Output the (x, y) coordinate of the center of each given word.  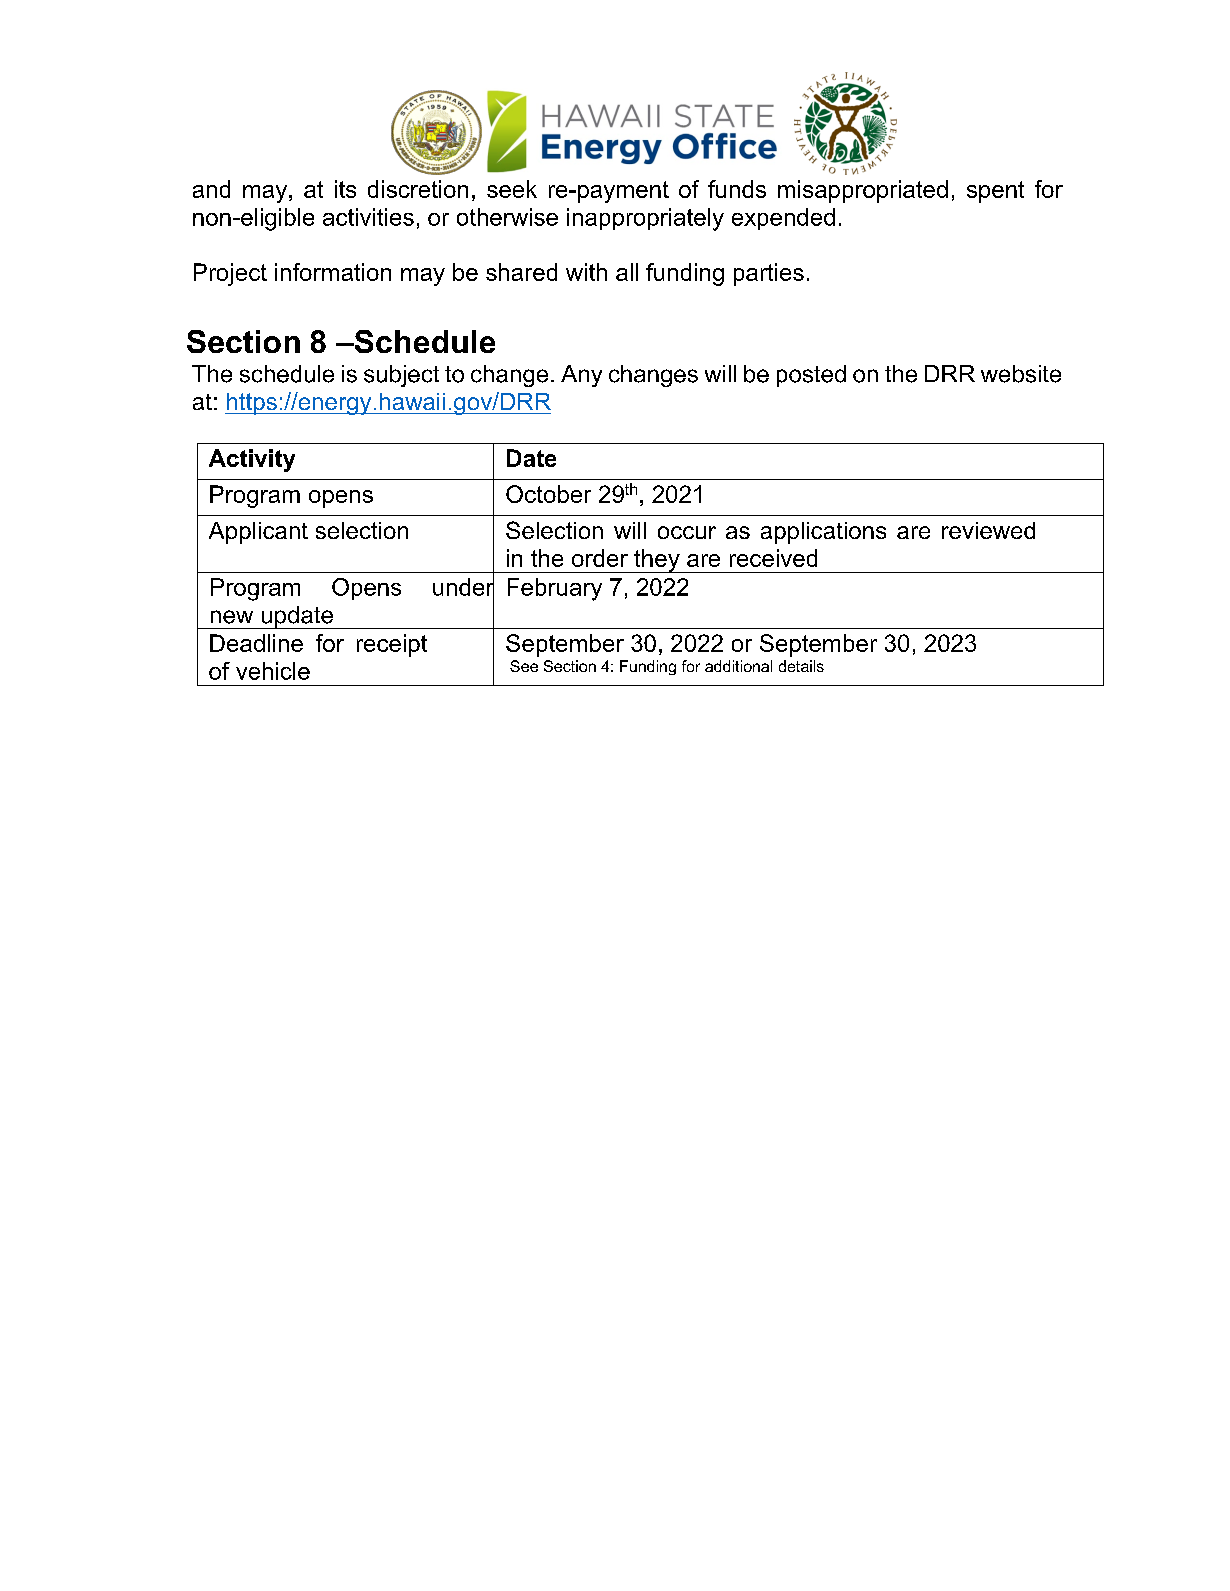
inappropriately (645, 219)
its (345, 189)
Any (581, 376)
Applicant (258, 533)
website (1021, 374)
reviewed (988, 530)
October (548, 494)
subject (401, 376)
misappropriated (863, 191)
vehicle (273, 671)
